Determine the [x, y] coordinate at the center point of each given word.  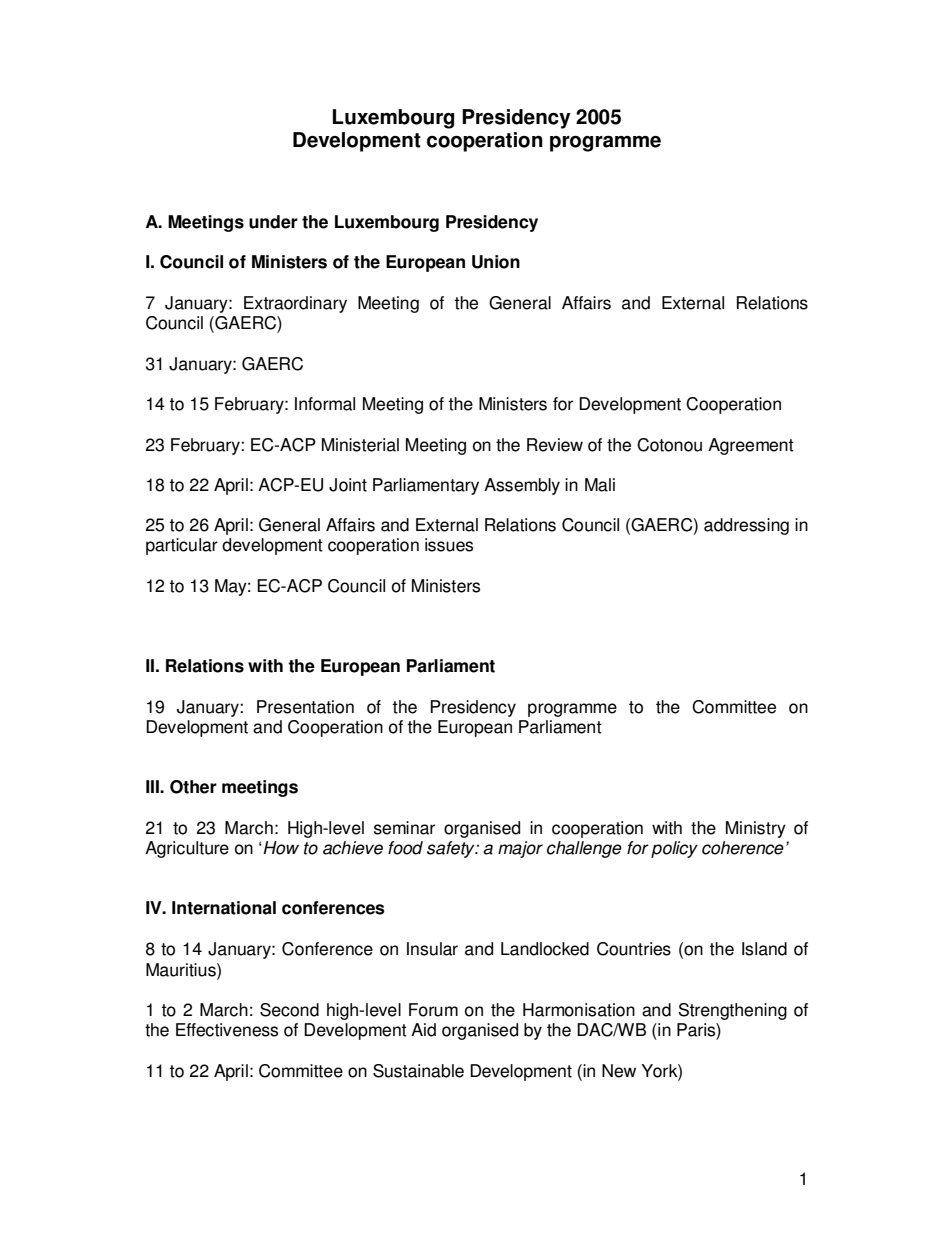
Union [496, 262]
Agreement [751, 446]
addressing [746, 526]
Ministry [756, 829]
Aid [423, 1030]
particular [182, 546]
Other [193, 787]
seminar [404, 828]
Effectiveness [227, 1030]
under [273, 222]
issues [449, 545]
